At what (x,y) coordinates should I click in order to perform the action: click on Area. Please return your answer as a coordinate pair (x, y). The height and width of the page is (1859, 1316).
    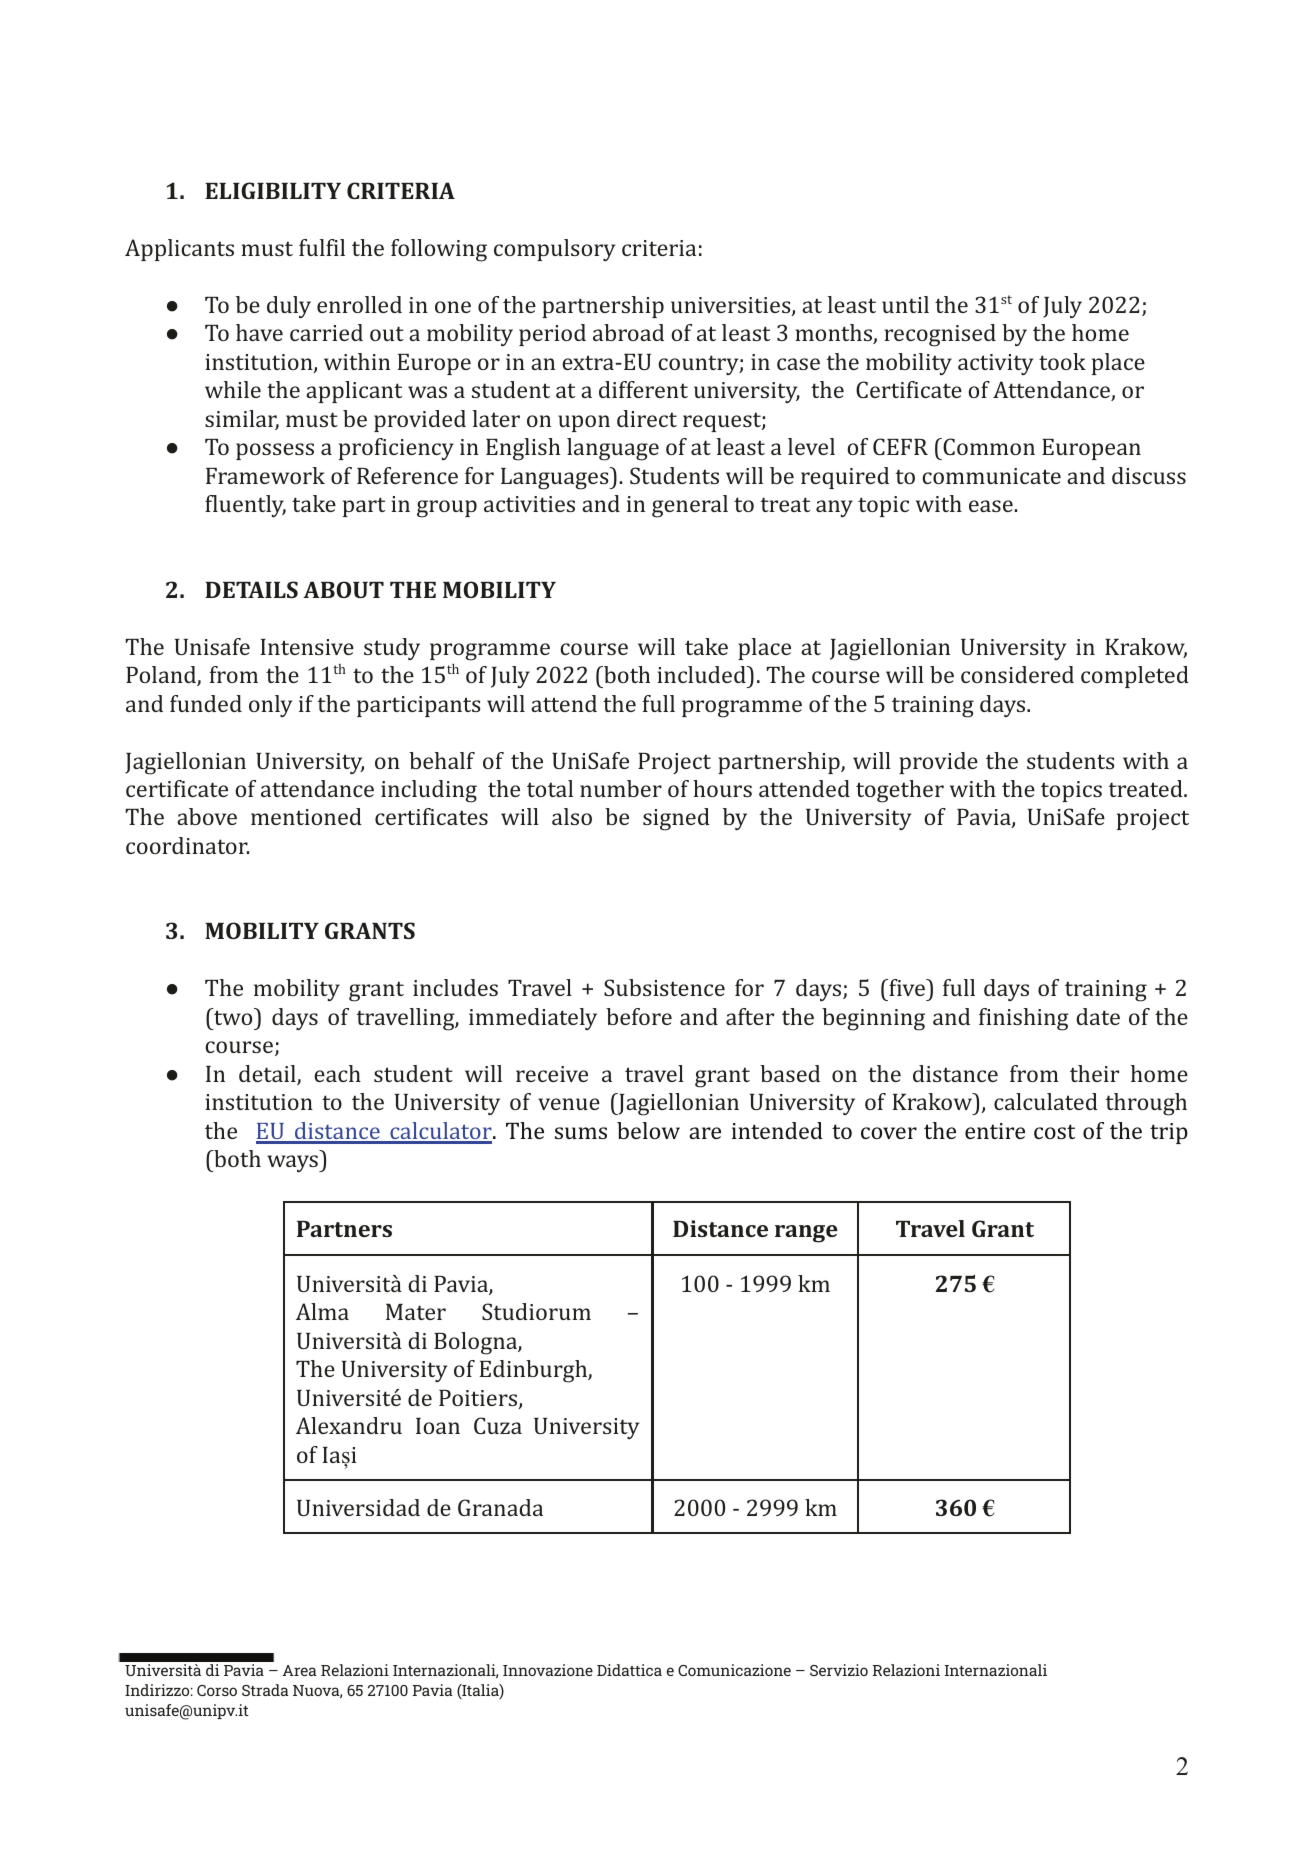
    Looking at the image, I should click on (299, 1670).
